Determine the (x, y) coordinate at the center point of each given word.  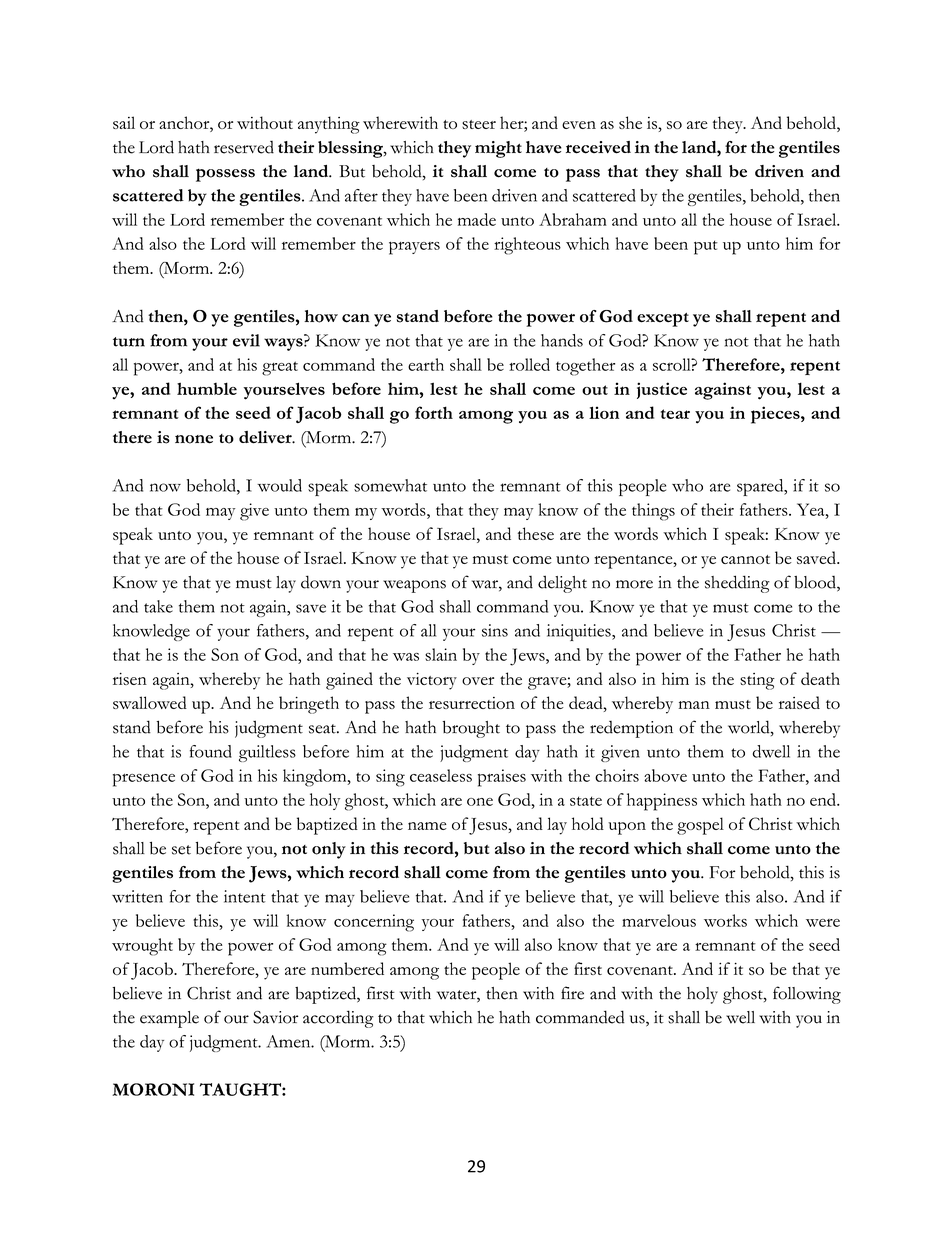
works (725, 920)
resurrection (472, 703)
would (279, 485)
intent (245, 896)
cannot (745, 559)
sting (757, 681)
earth (426, 364)
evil (246, 340)
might (498, 149)
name (427, 826)
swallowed (150, 702)
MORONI (153, 1089)
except (663, 320)
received (598, 147)
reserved (244, 147)
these (536, 533)
